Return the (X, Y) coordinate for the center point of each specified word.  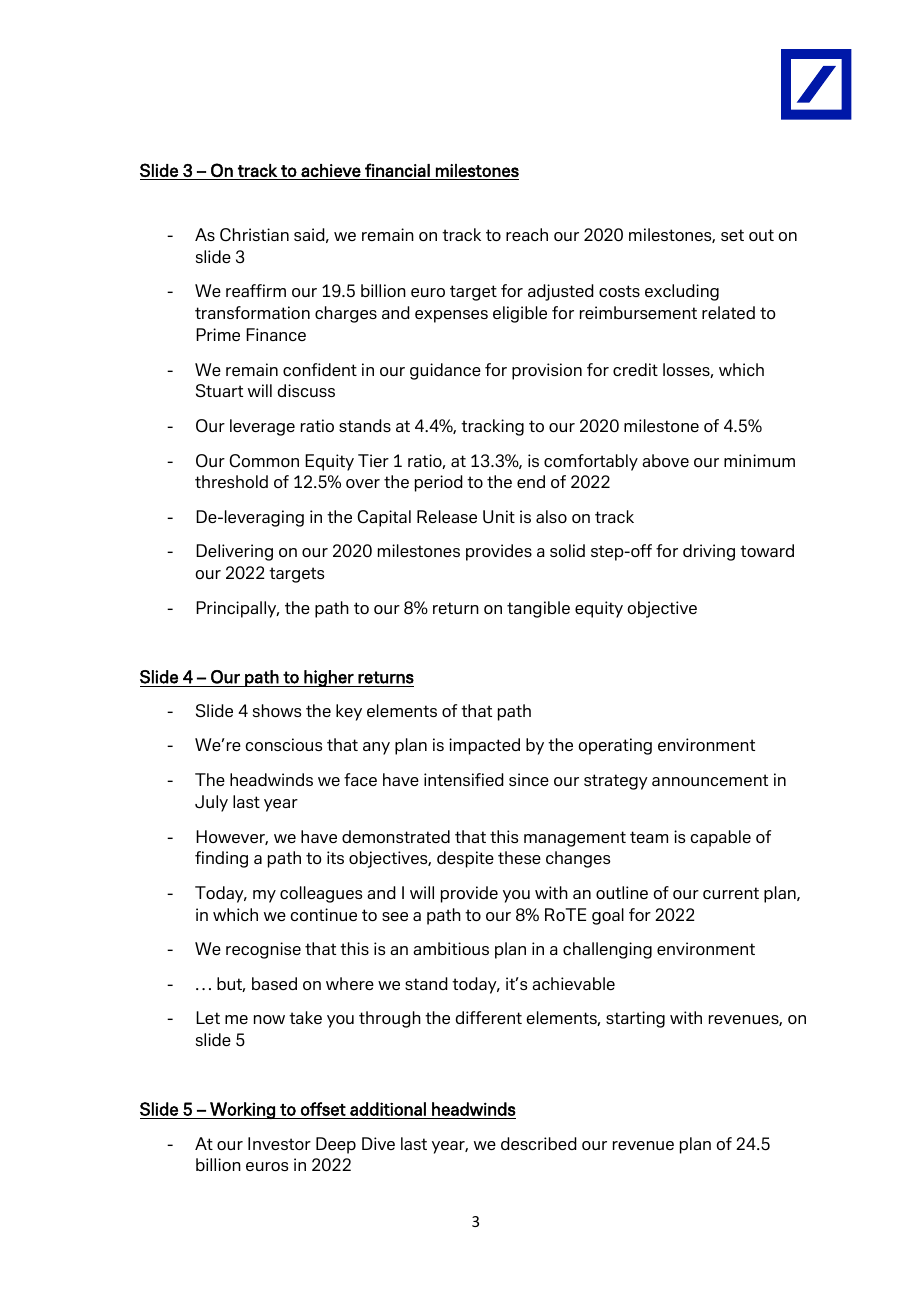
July (211, 803)
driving (709, 552)
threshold (231, 481)
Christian (254, 235)
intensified (464, 779)
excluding (682, 292)
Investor (279, 1143)
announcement (710, 780)
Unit (499, 517)
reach (527, 234)
